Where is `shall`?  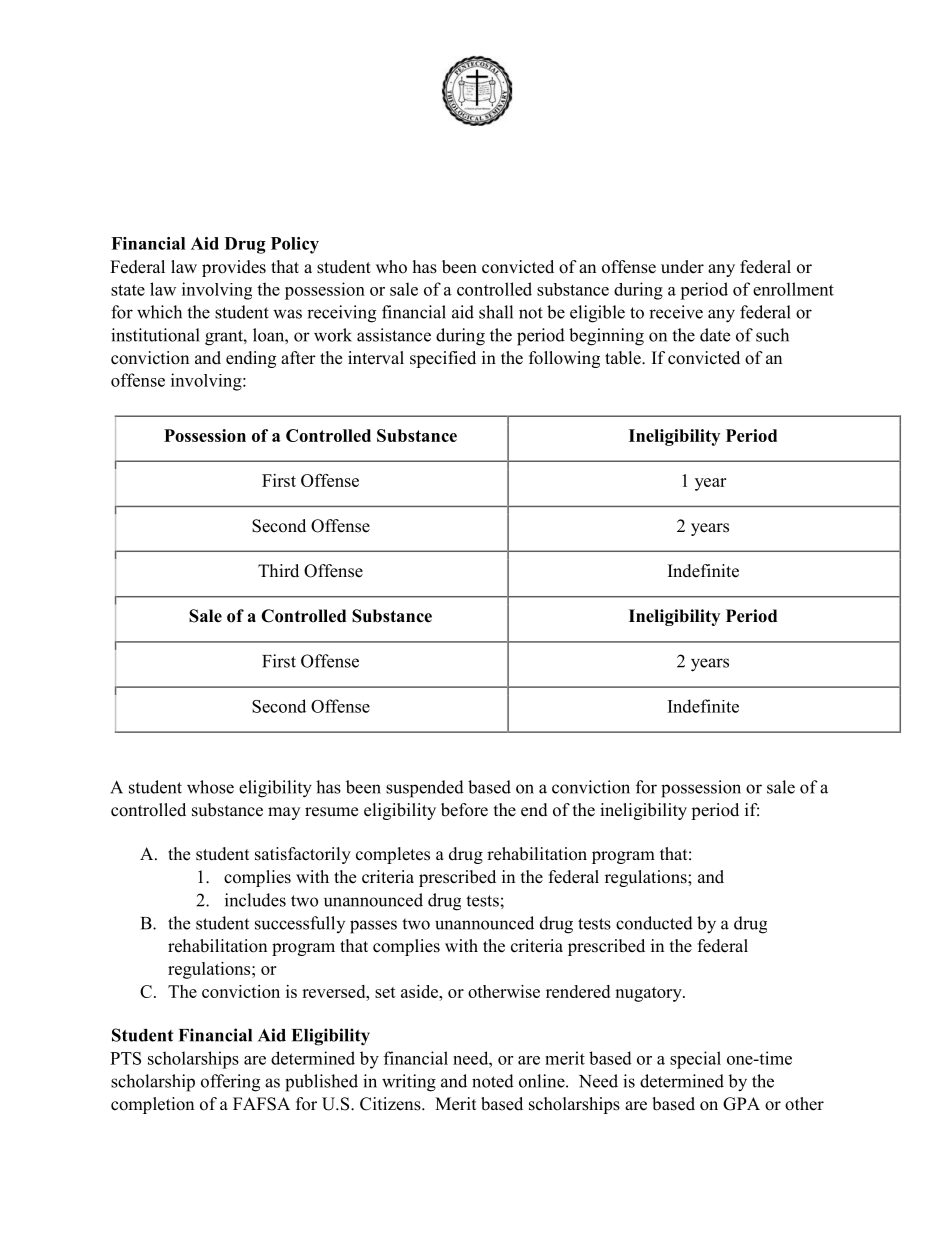 shall is located at coordinates (496, 312).
